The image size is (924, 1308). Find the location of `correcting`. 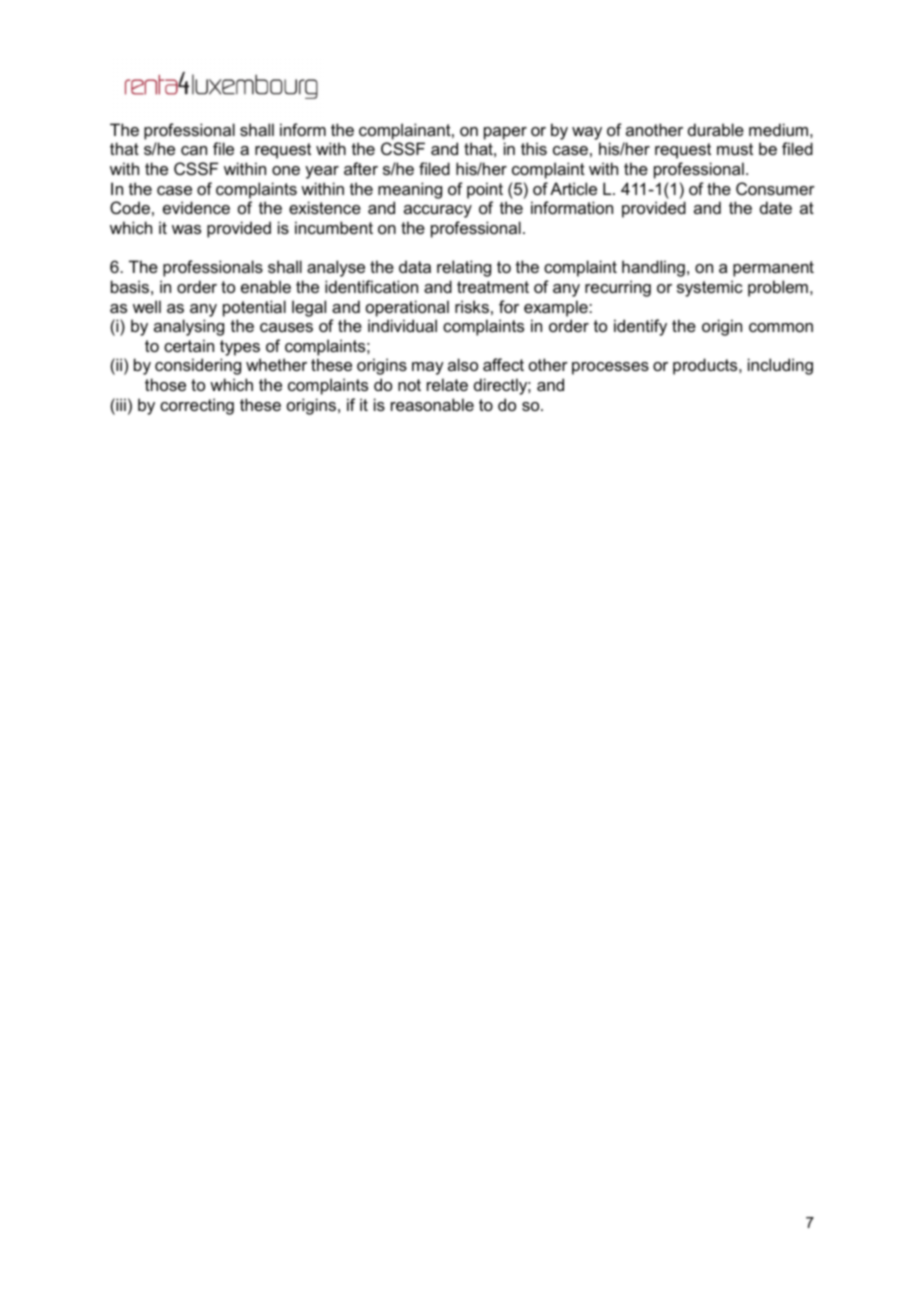

correcting is located at coordinates (197, 406).
